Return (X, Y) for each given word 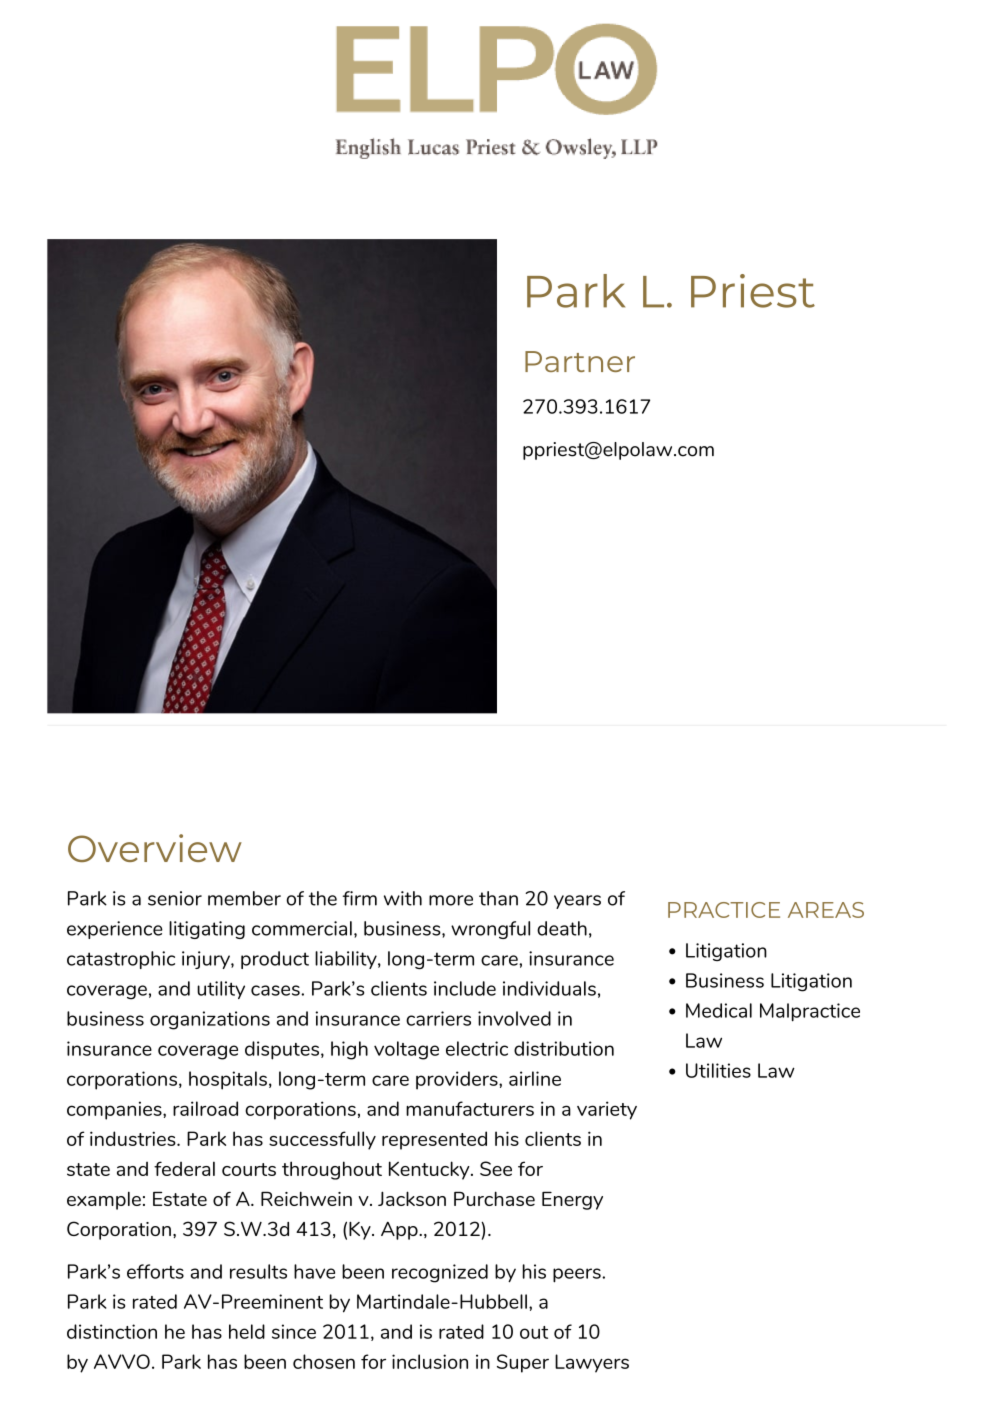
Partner (580, 361)
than (498, 898)
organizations (210, 1020)
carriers (438, 1018)
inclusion (430, 1361)
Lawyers (592, 1363)
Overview (155, 848)
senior (175, 898)
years (577, 902)
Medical (719, 1010)
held (247, 1331)
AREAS (826, 910)
